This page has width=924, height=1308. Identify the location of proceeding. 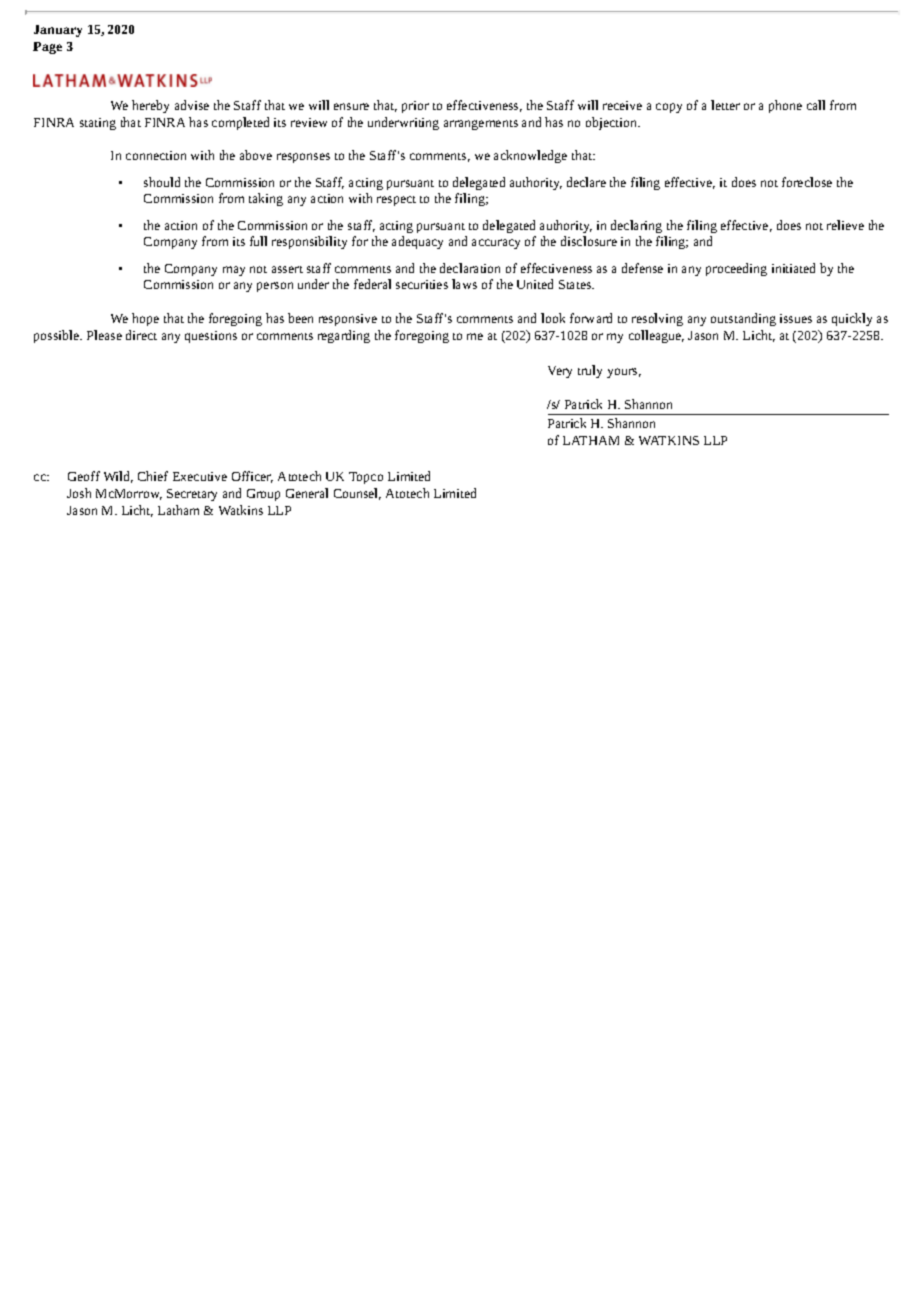
(736, 269).
